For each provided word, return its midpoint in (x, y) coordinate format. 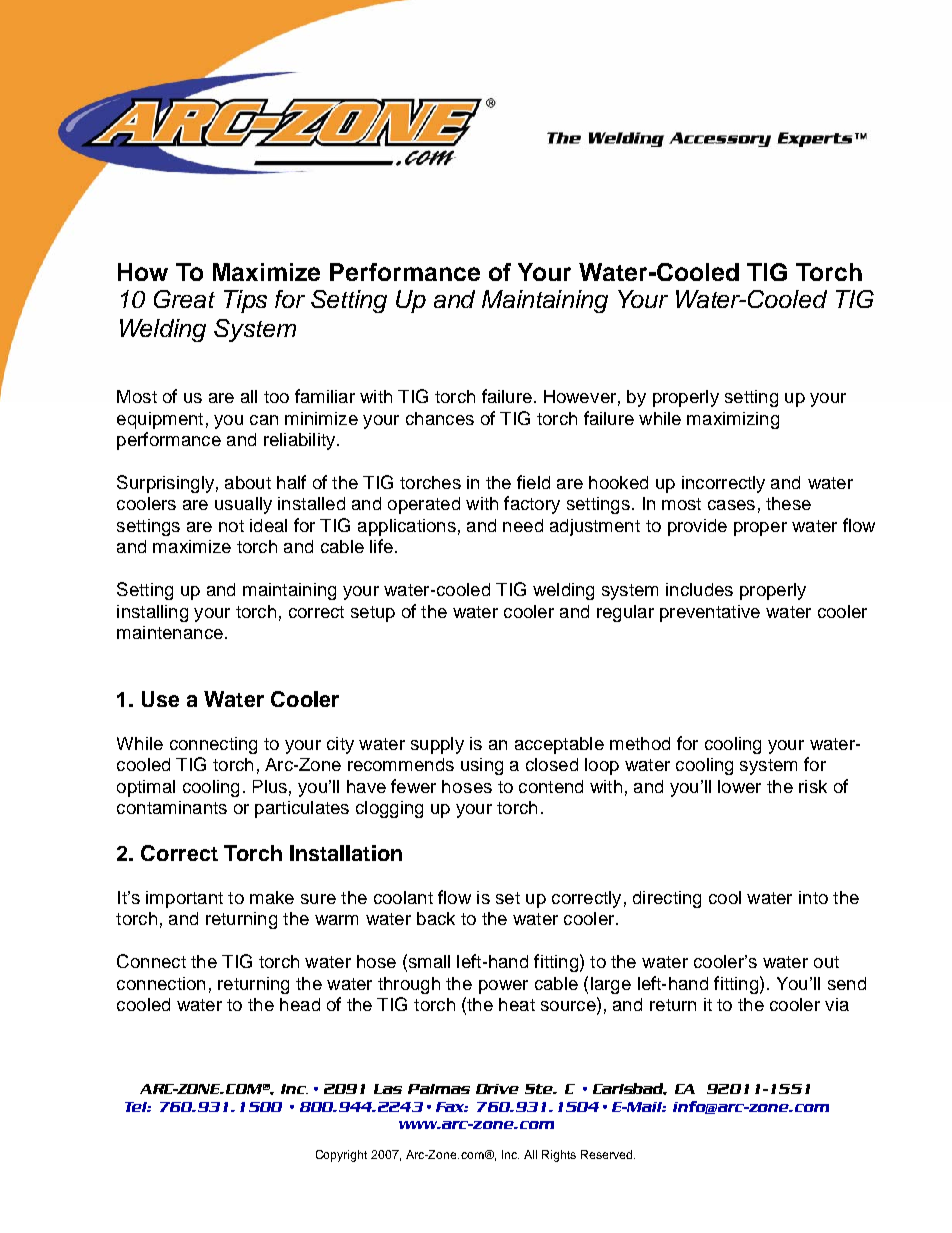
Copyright (341, 1156)
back (436, 918)
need (523, 525)
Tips (245, 301)
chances (440, 418)
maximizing (733, 420)
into (813, 897)
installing (152, 613)
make (272, 897)
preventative (710, 613)
